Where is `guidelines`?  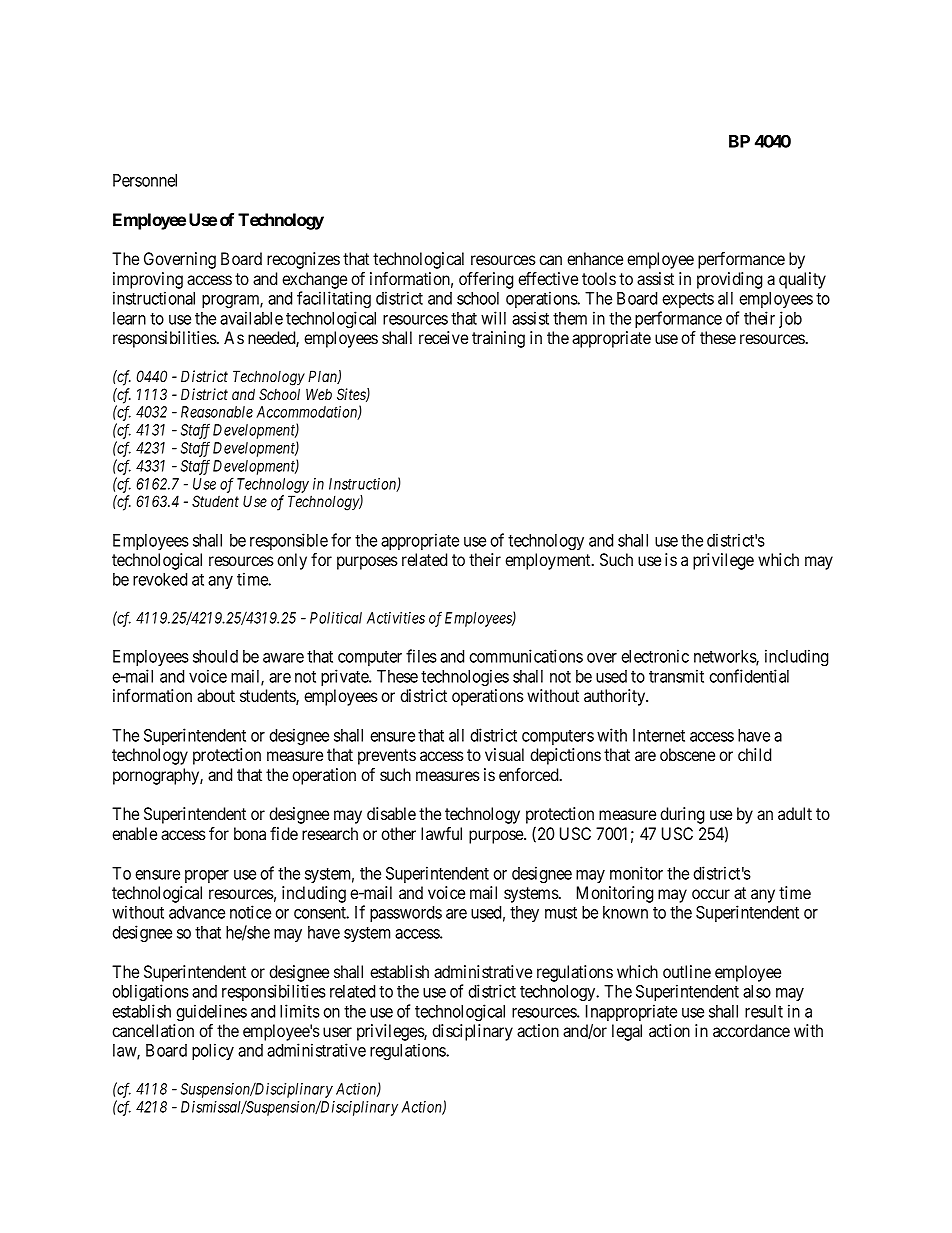 guidelines is located at coordinates (211, 1012).
